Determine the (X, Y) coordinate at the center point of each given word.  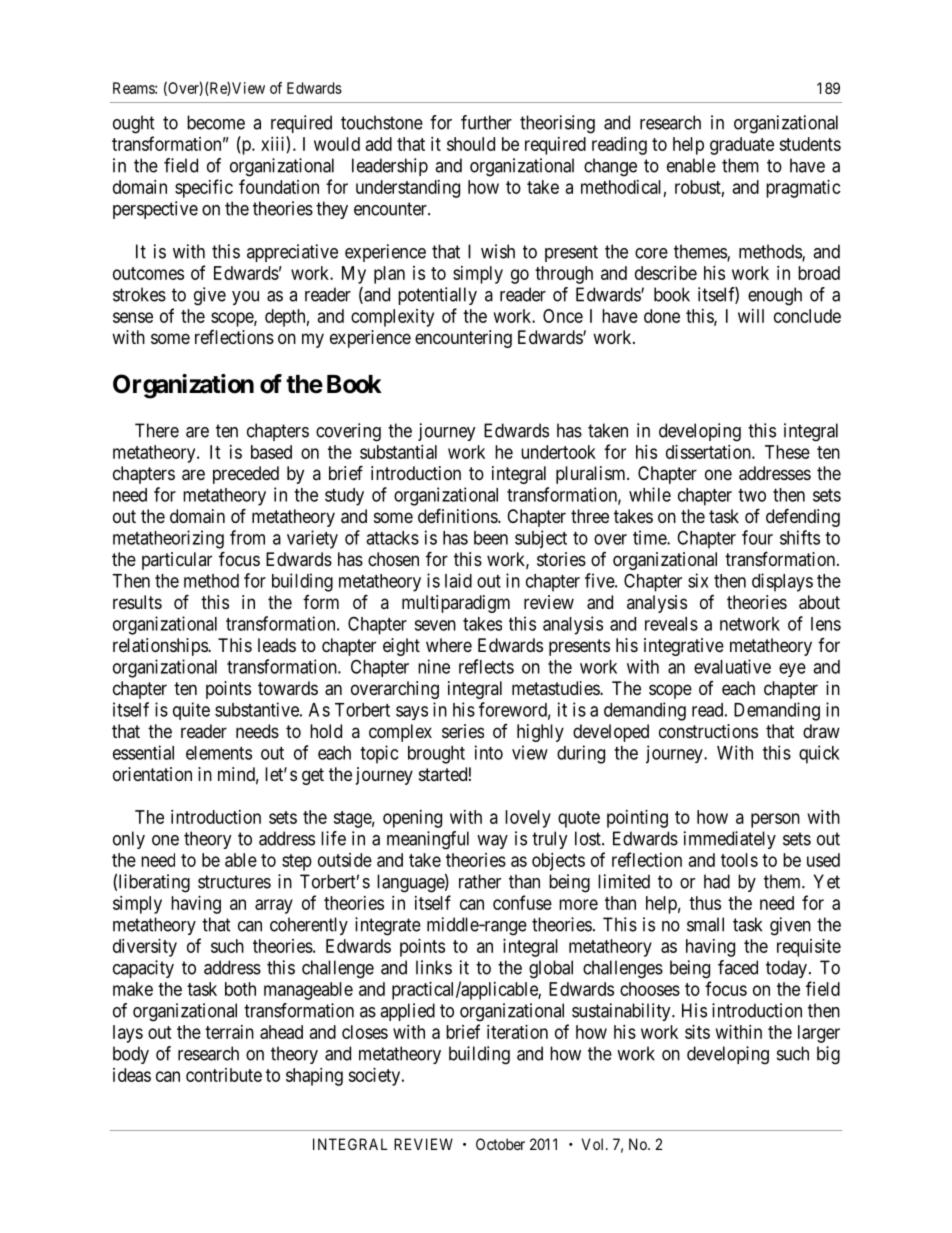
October (500, 1144)
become (216, 122)
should (471, 144)
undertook (558, 452)
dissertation (709, 452)
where (449, 645)
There (157, 430)
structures (234, 882)
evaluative (732, 666)
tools (739, 860)
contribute (224, 1075)
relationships (161, 647)
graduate (742, 146)
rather (480, 881)
